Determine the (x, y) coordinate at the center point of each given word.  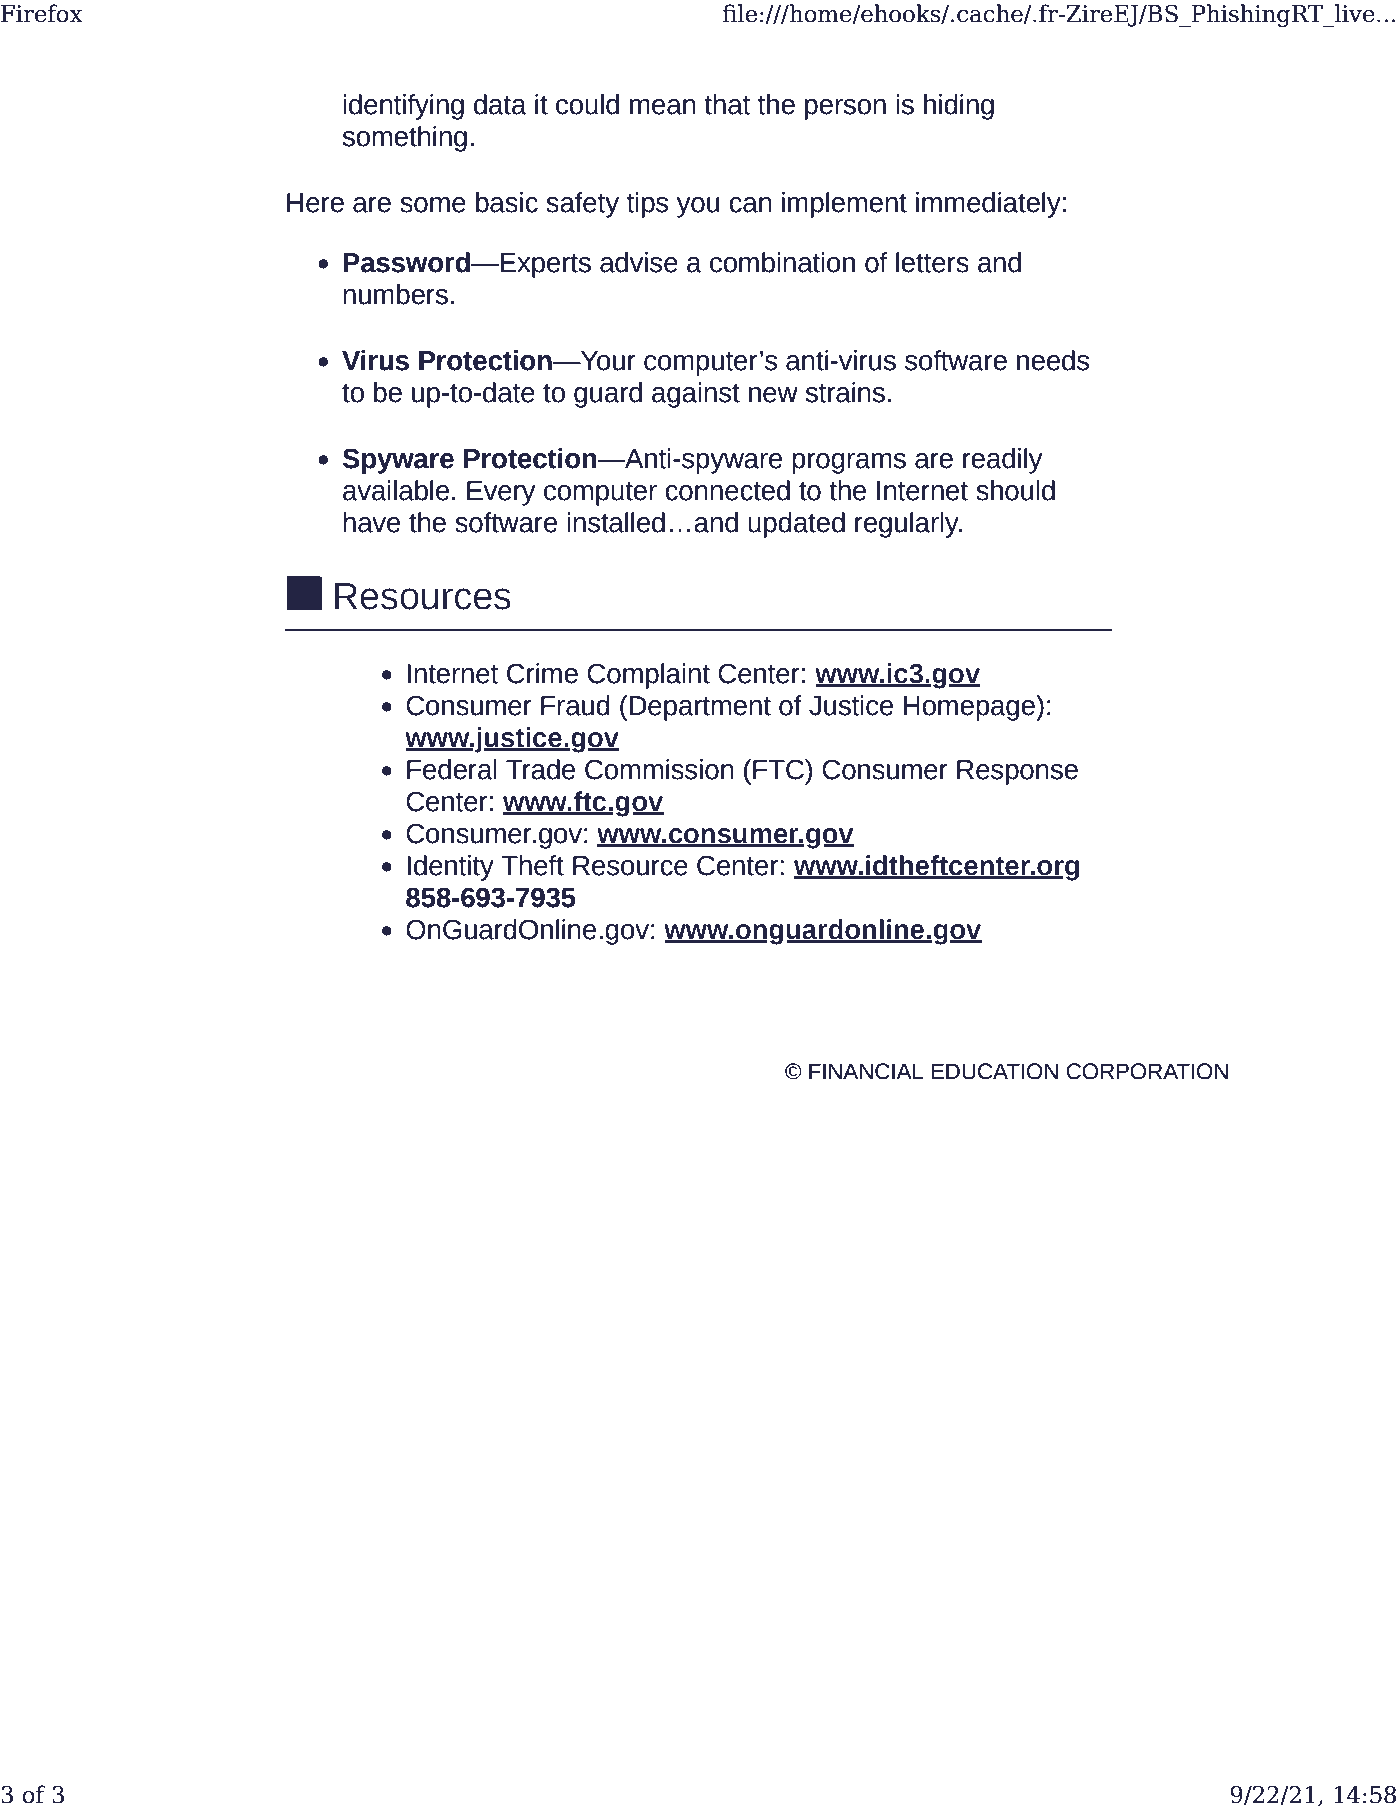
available (396, 490)
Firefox (42, 13)
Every (501, 493)
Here (315, 203)
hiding (959, 107)
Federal (452, 769)
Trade (540, 769)
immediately (988, 205)
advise (639, 262)
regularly (908, 525)
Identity (450, 868)
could (587, 104)
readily (1002, 461)
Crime (542, 673)
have (371, 522)
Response (1017, 772)
